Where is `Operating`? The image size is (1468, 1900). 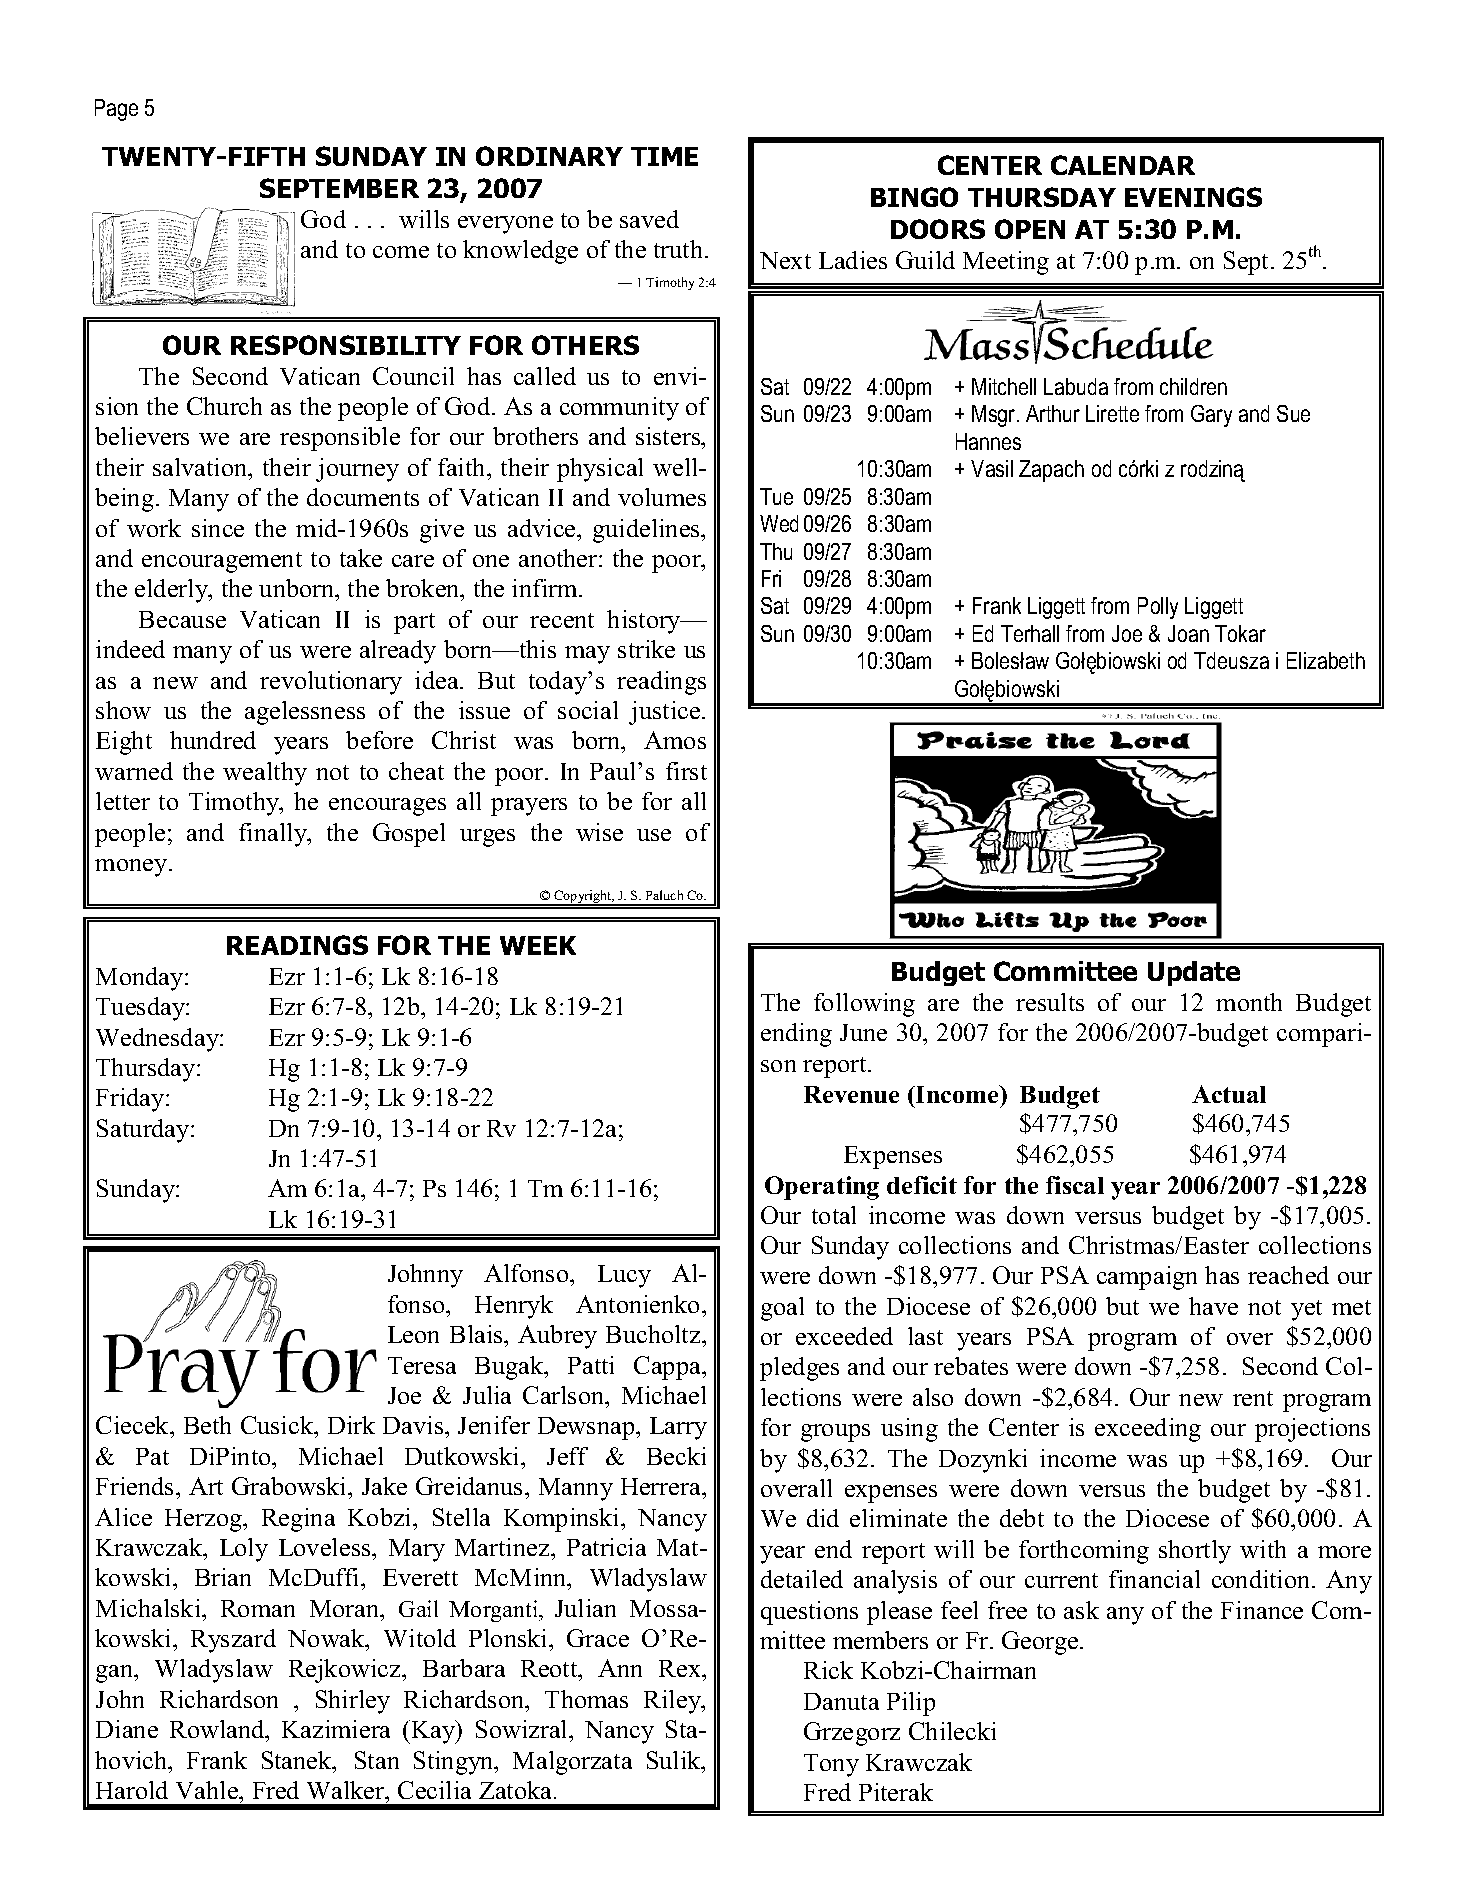 Operating is located at coordinates (822, 1188).
